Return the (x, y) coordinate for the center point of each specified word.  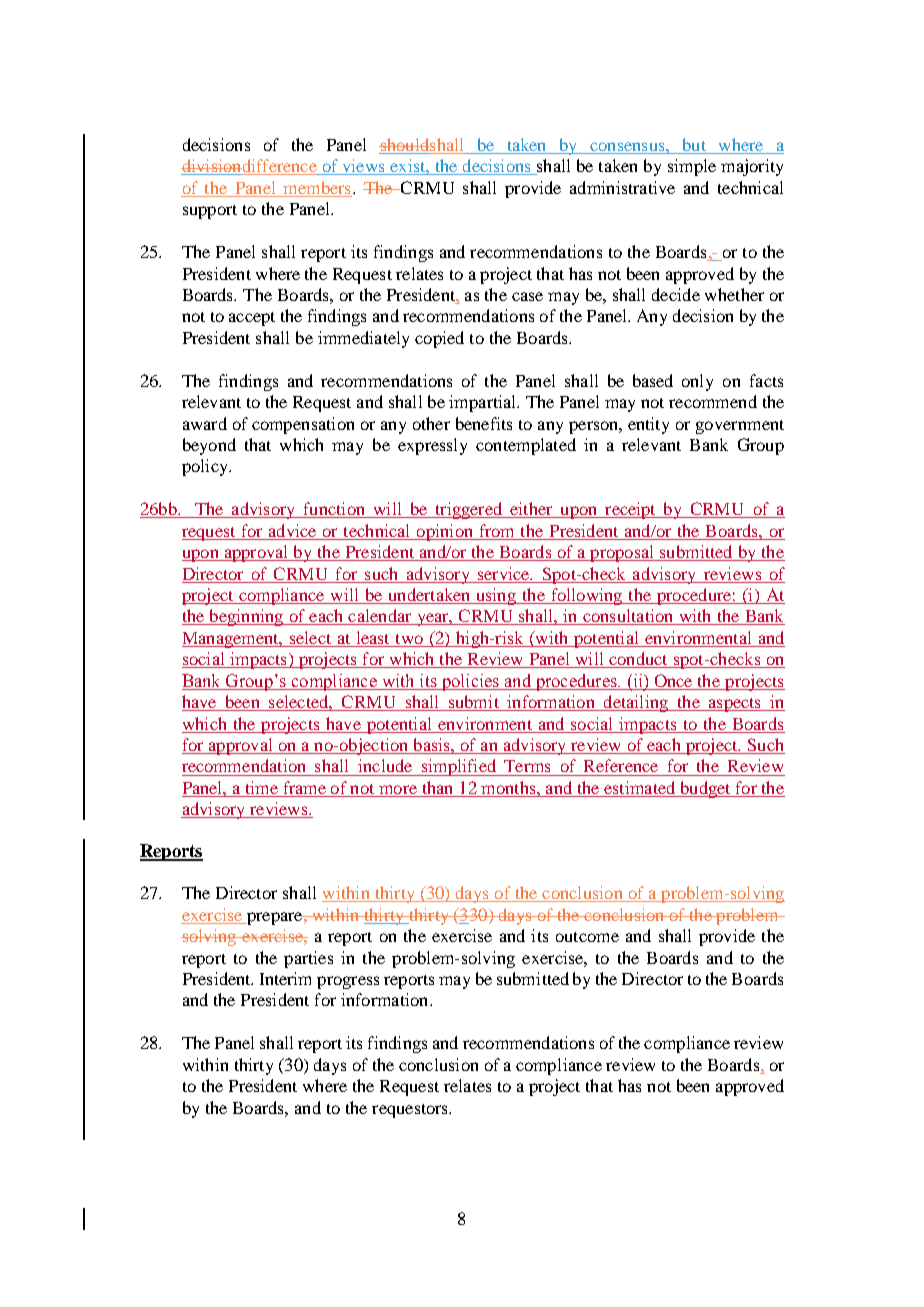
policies (470, 682)
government (740, 427)
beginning (246, 617)
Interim (285, 978)
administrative (622, 187)
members (316, 187)
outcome (587, 937)
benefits (484, 423)
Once (673, 680)
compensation (303, 425)
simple (692, 167)
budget (705, 789)
